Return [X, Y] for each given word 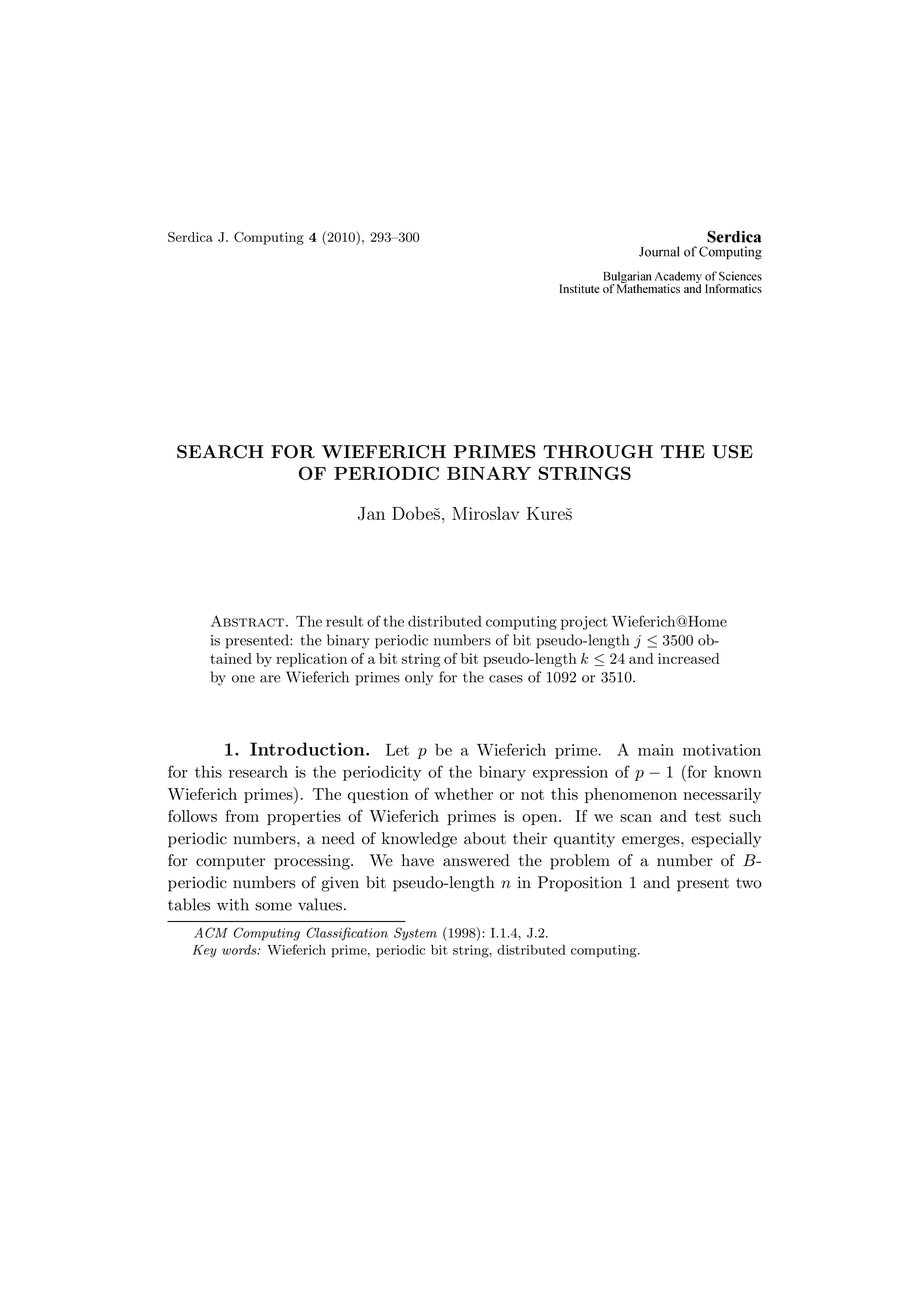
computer [230, 863]
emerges [652, 842]
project [584, 623]
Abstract [247, 621]
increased [688, 658]
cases [506, 679]
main [656, 750]
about [485, 838]
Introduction [308, 749]
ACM [211, 932]
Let [397, 750]
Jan [371, 514]
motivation [722, 750]
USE [732, 452]
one [243, 679]
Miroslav [485, 513]
